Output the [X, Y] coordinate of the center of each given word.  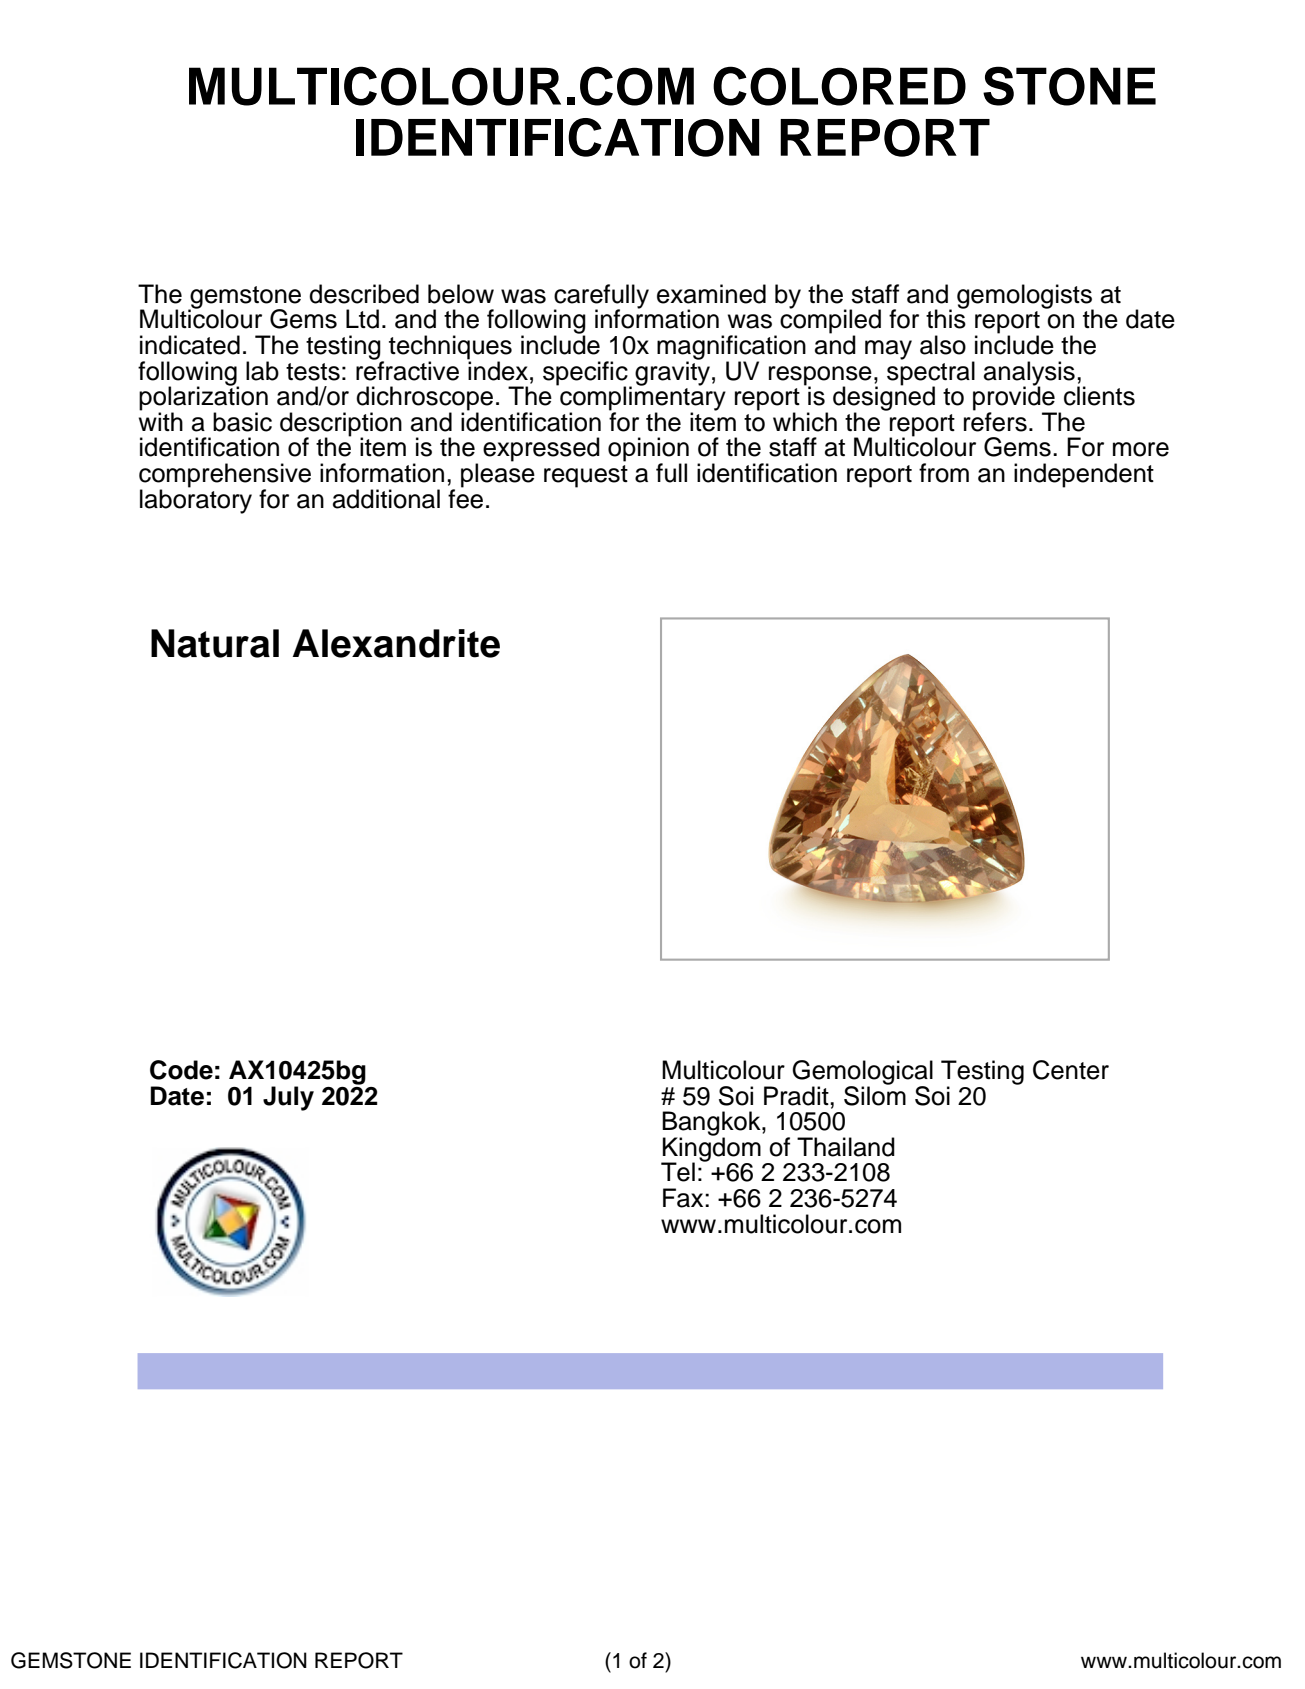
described [364, 294]
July [288, 1098]
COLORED [839, 86]
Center [1071, 1070]
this [946, 318]
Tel [678, 1172]
